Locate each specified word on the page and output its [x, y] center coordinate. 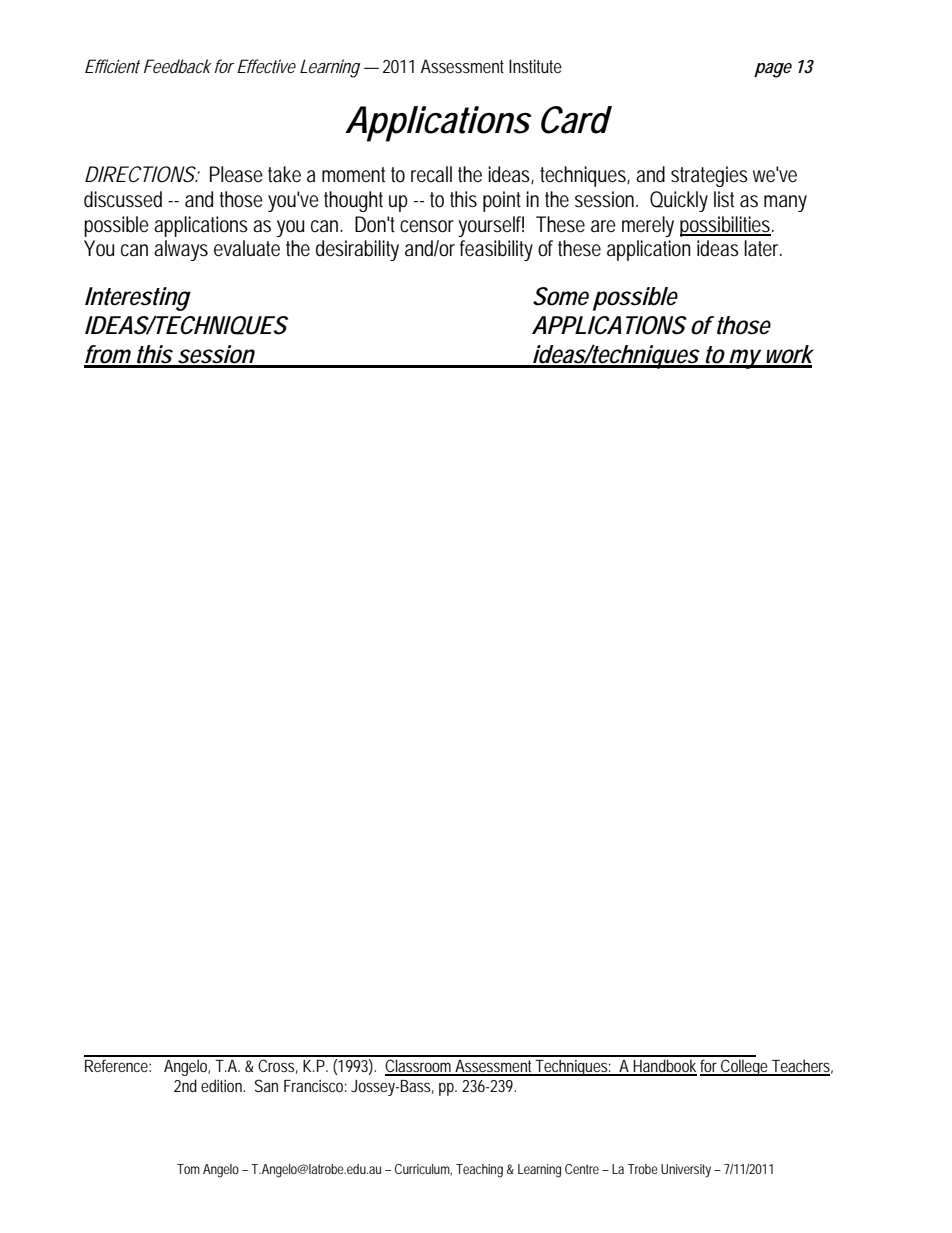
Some [561, 296]
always [181, 250]
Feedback [178, 66]
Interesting [138, 299]
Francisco [315, 1086]
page [773, 70]
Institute [535, 66]
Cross [278, 1066]
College [745, 1067]
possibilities [727, 226]
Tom [188, 1169]
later [763, 248]
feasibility [496, 250]
